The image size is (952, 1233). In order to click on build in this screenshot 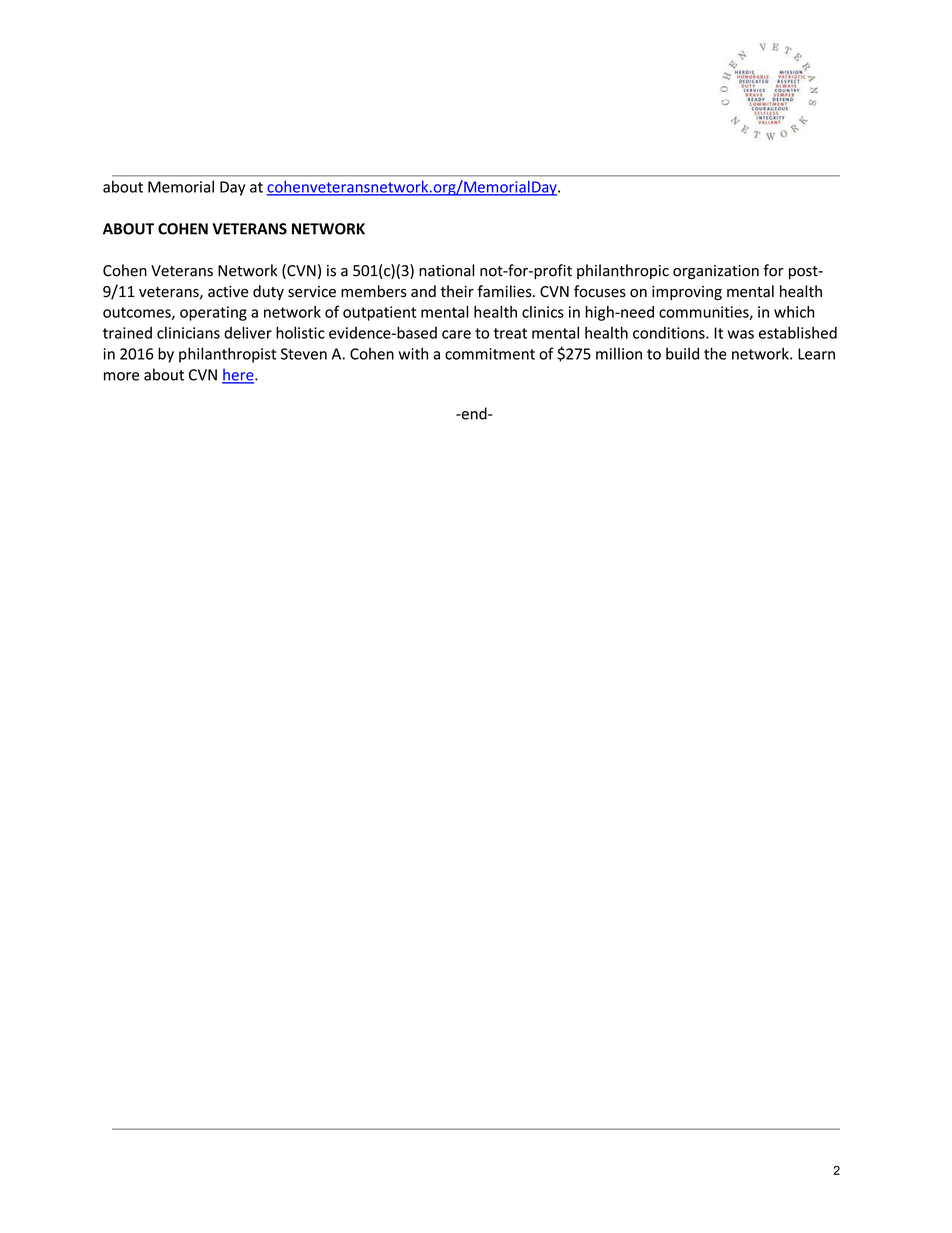, I will do `click(682, 353)`.
